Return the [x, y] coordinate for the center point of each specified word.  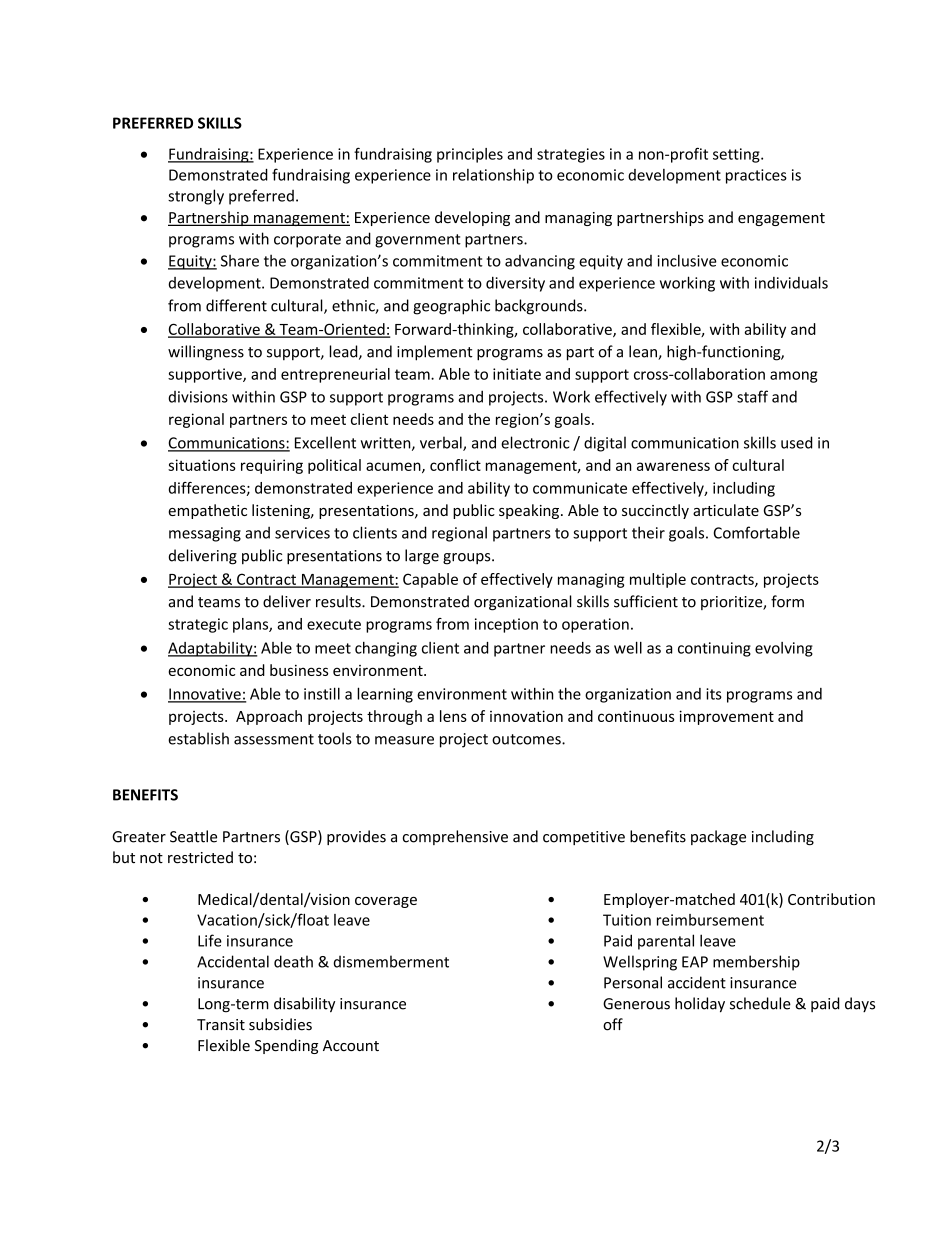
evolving [784, 649]
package [718, 837]
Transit [221, 1025]
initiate [517, 374]
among [794, 377]
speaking [529, 511]
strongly [196, 197]
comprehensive [455, 837]
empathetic [207, 511]
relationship [493, 176]
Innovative [205, 695]
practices [756, 176]
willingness [206, 353]
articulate [726, 510]
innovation [526, 716]
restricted [200, 857]
